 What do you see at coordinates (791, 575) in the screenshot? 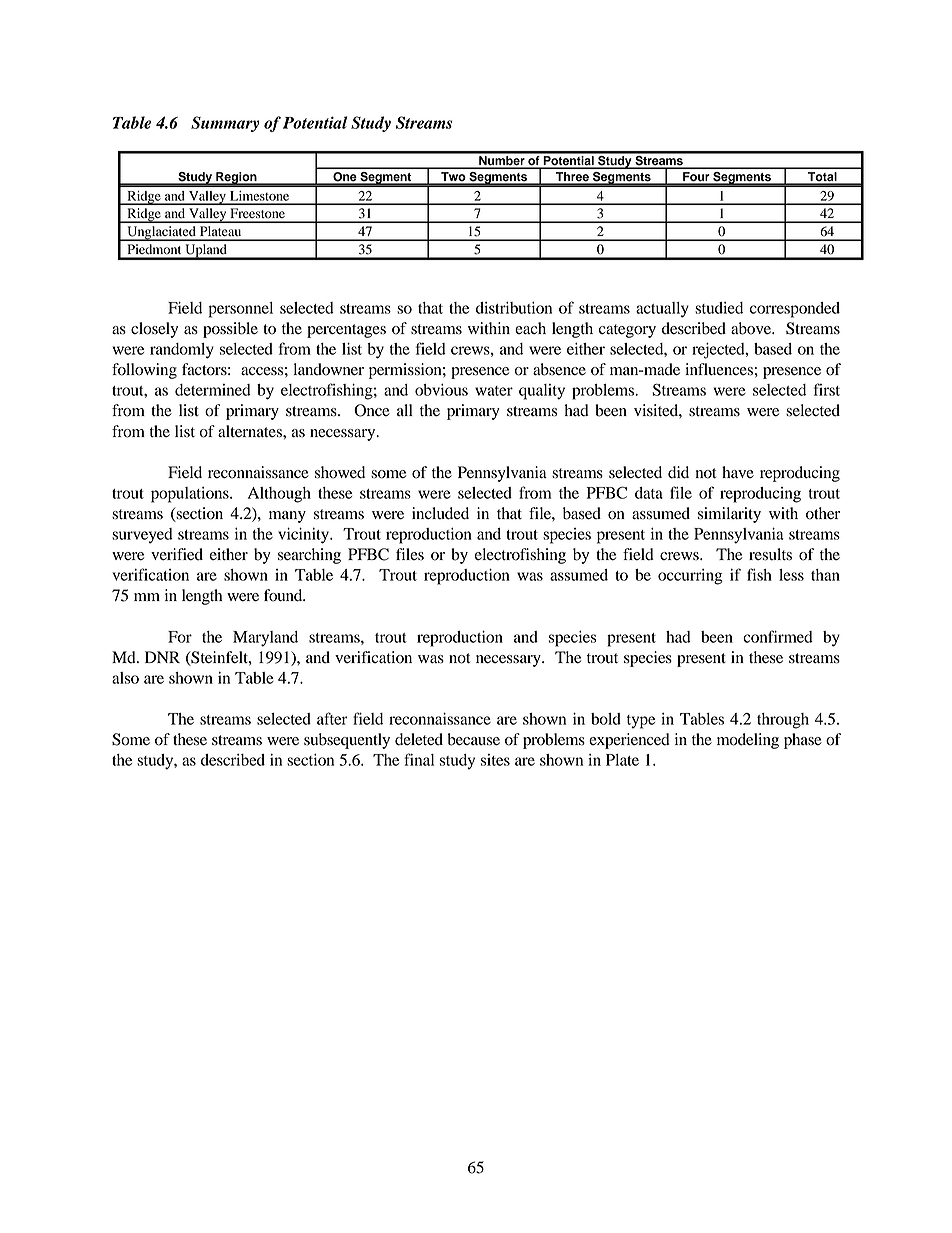
I see `less` at bounding box center [791, 575].
